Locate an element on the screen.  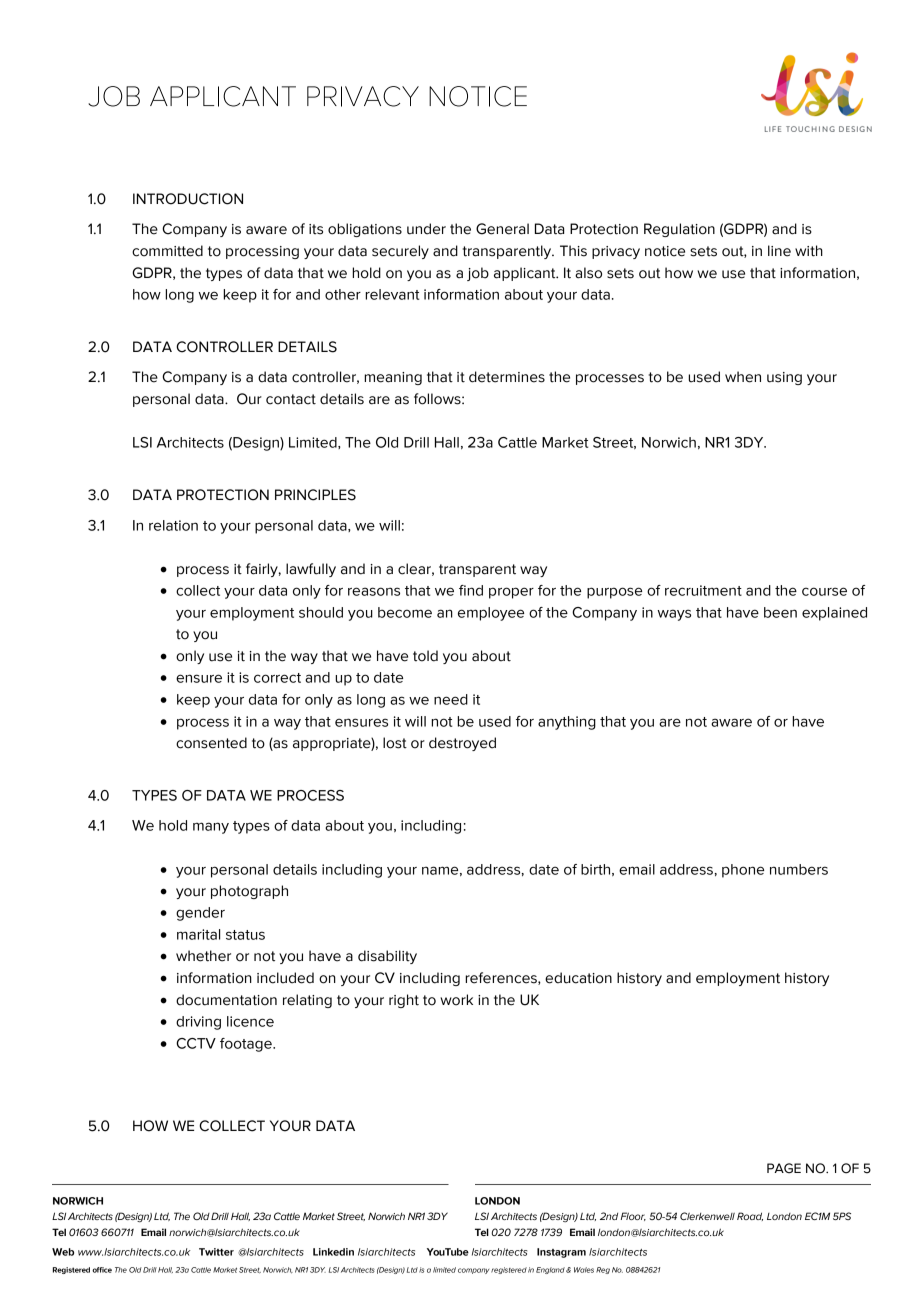
line is located at coordinates (779, 251).
